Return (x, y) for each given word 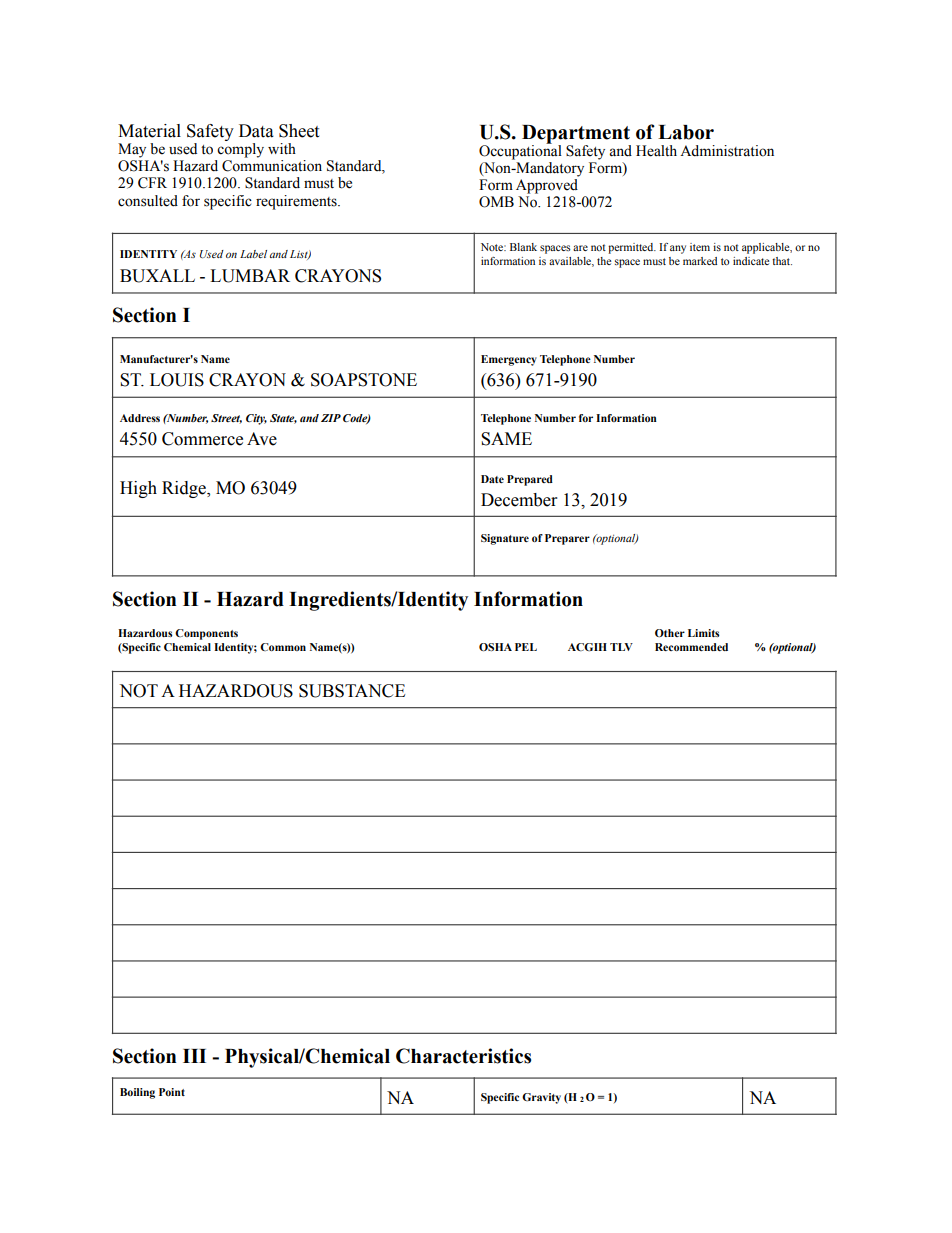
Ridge (185, 489)
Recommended (691, 647)
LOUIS (177, 380)
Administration (727, 151)
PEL (526, 647)
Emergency (509, 360)
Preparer (567, 539)
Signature (505, 539)
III (194, 1056)
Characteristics (463, 1056)
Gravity (541, 1098)
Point (172, 1092)
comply (240, 150)
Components (206, 634)
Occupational (520, 151)
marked (700, 261)
